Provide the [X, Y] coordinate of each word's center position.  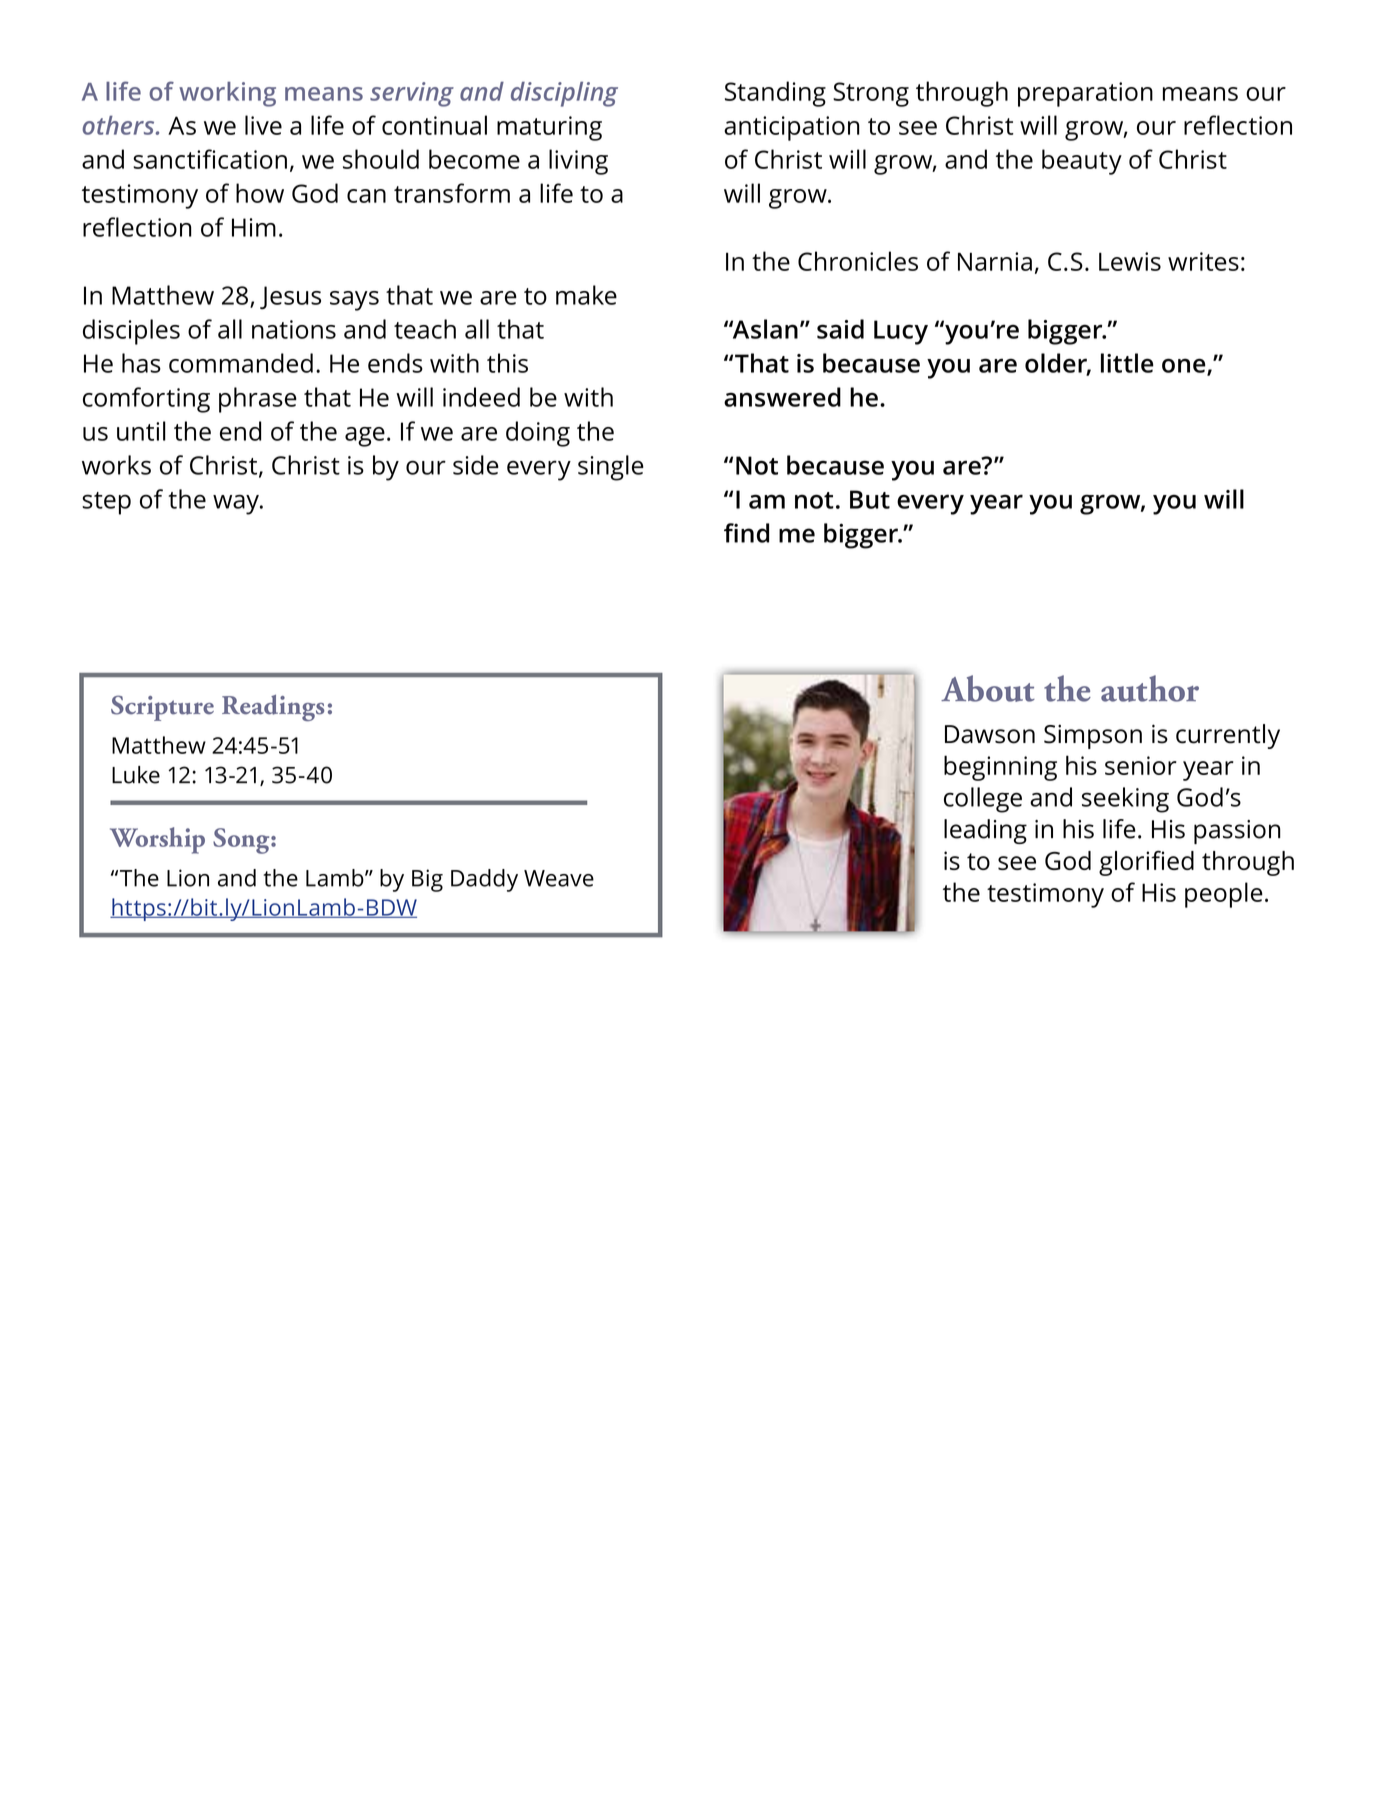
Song [242, 841]
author [1150, 688]
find [746, 533]
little [1127, 363]
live [263, 125]
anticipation [792, 128]
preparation [1085, 94]
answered [782, 397]
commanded [241, 363]
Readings [273, 708]
